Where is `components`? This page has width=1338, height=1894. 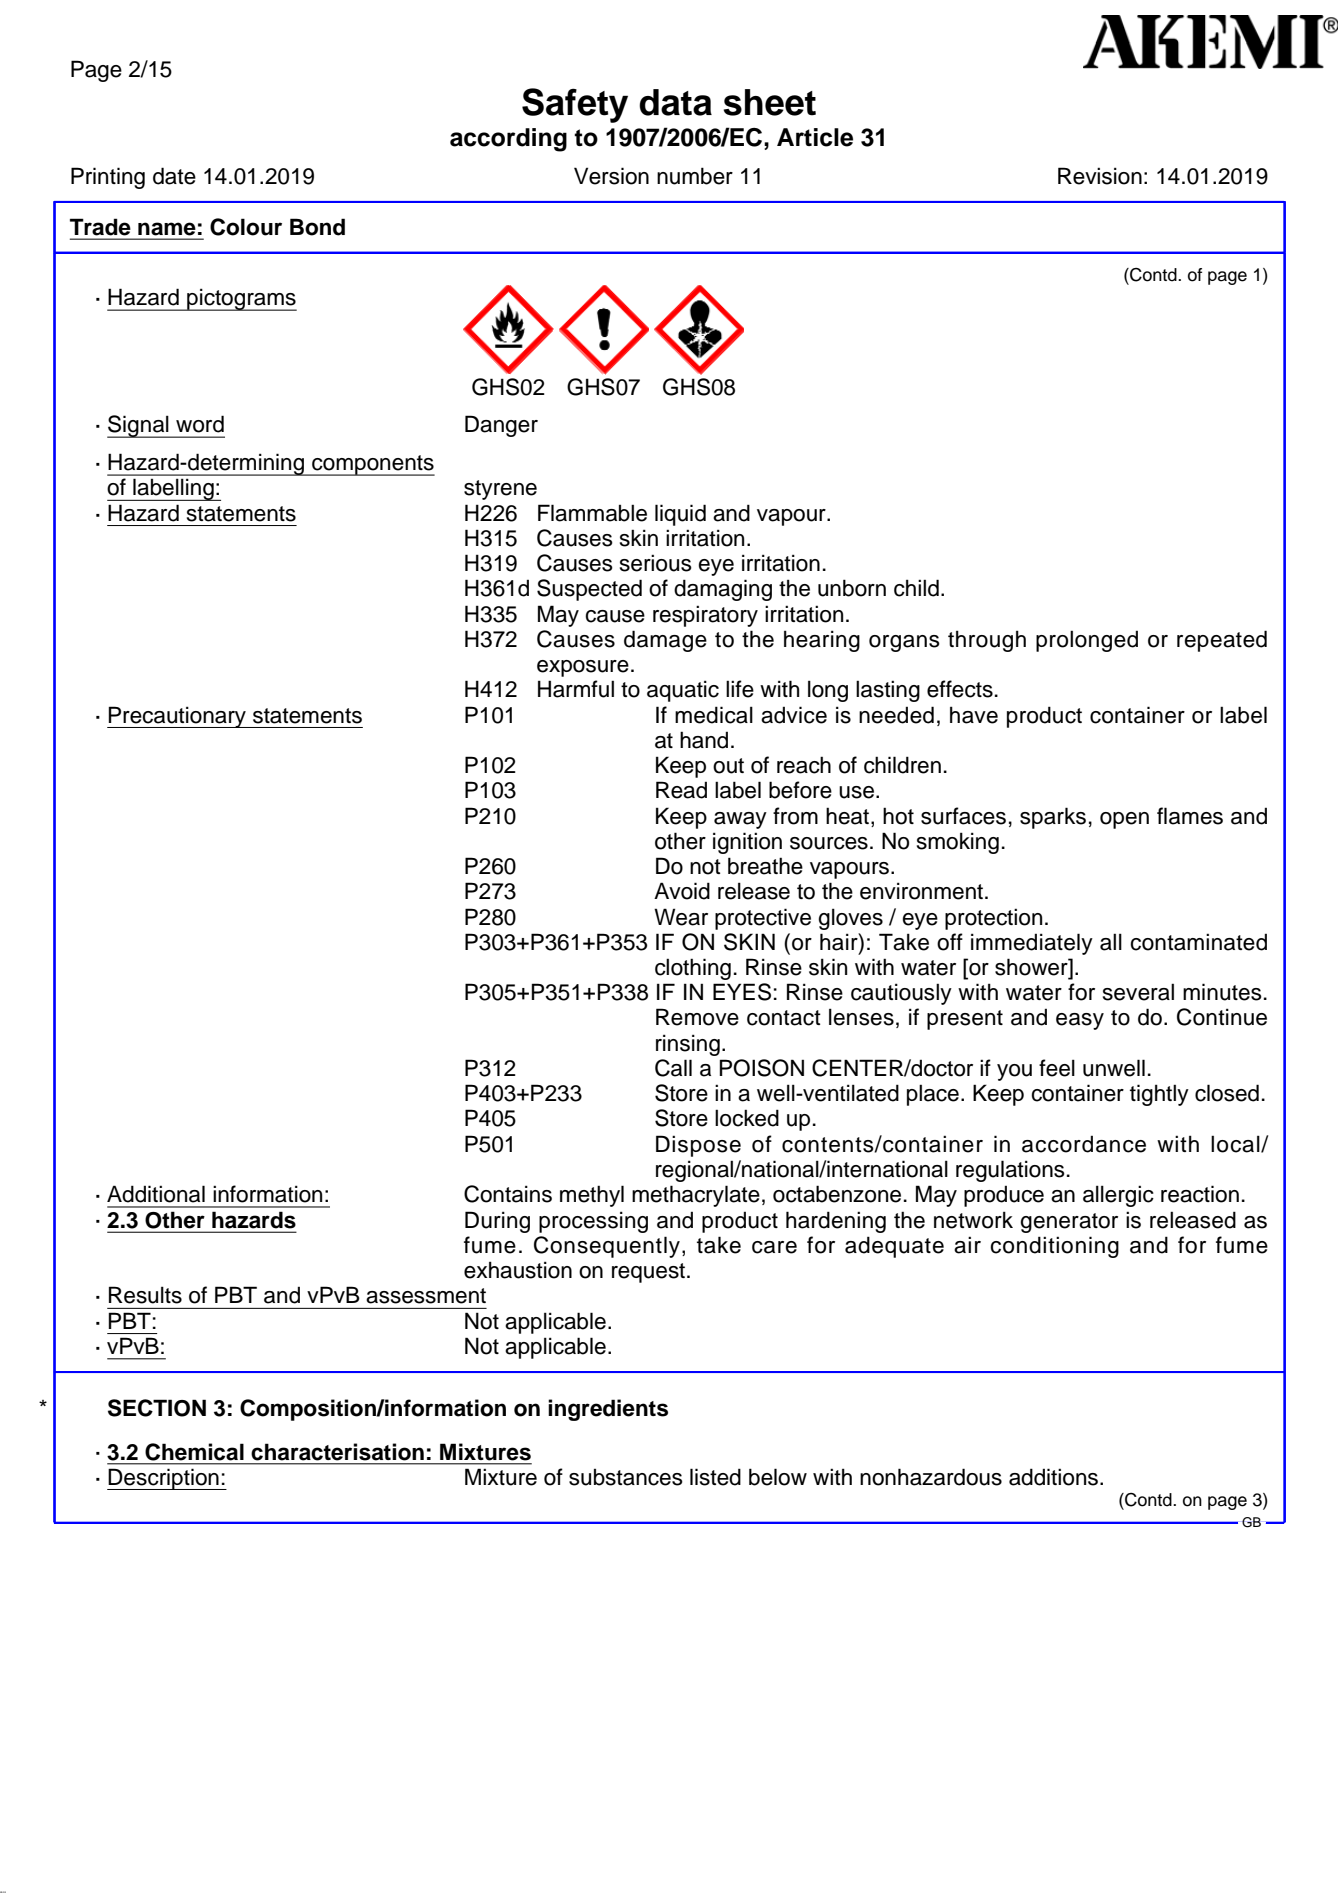 components is located at coordinates (372, 465).
